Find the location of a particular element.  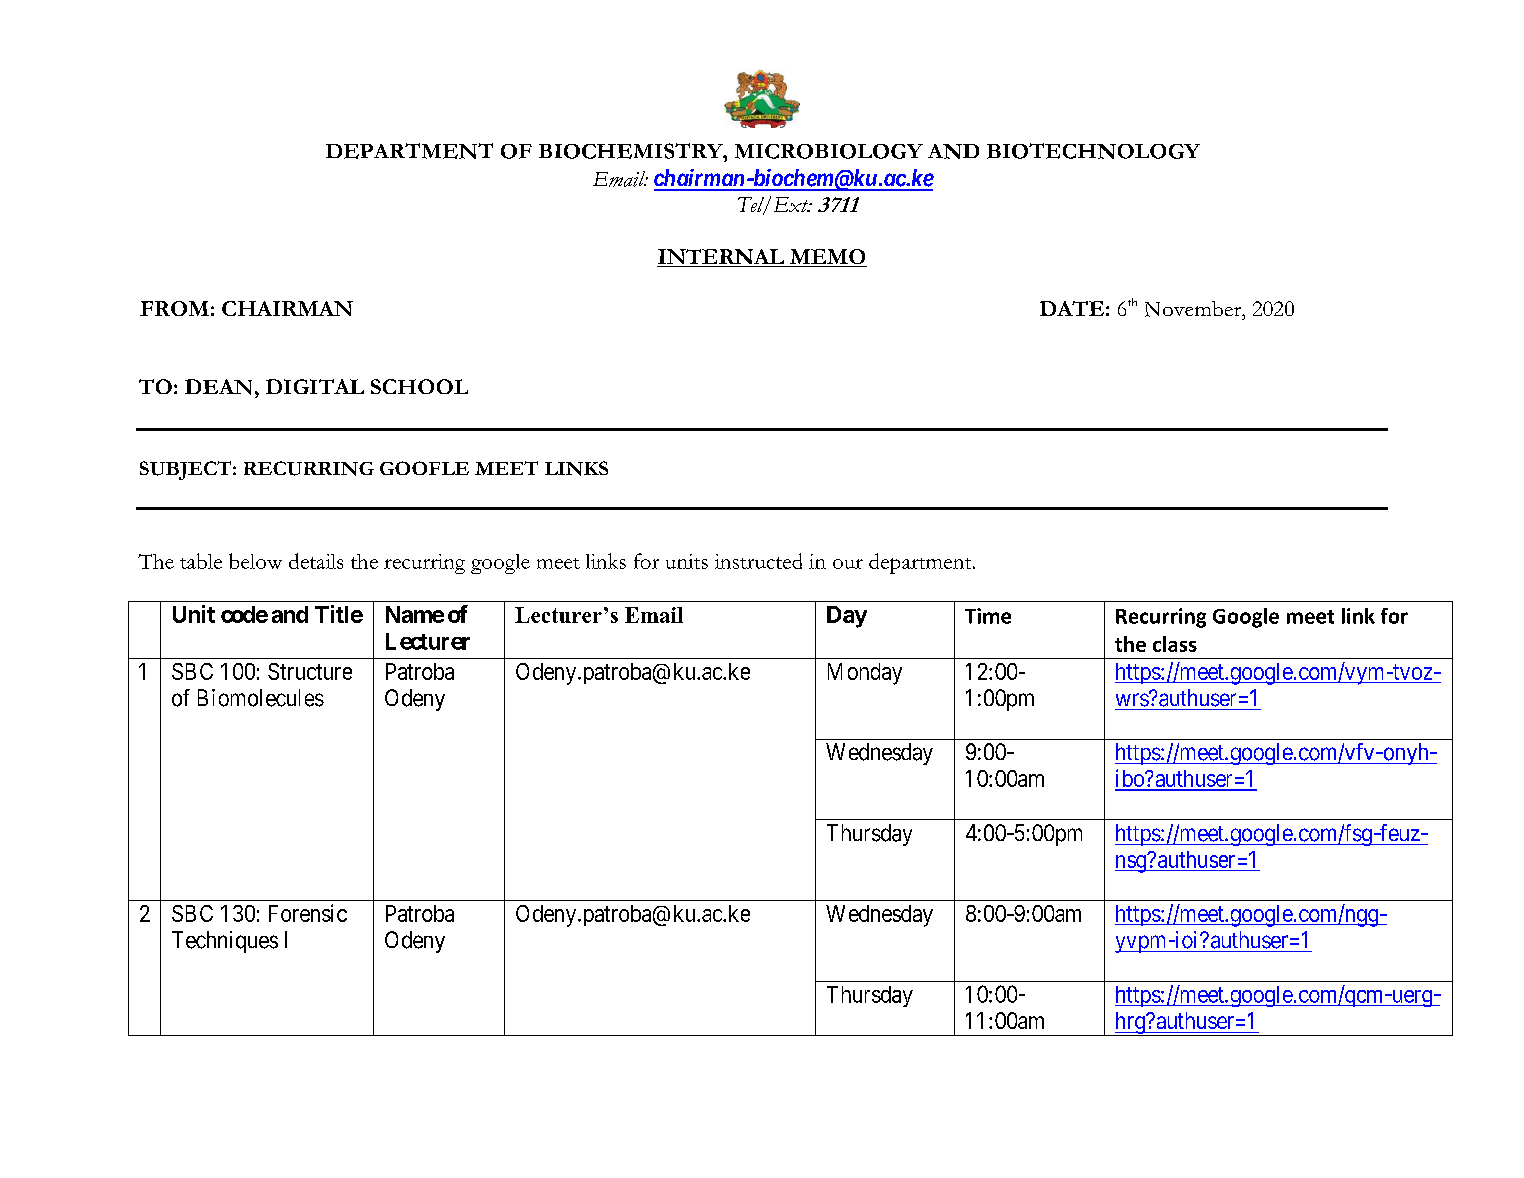

DATE is located at coordinates (1072, 308).
